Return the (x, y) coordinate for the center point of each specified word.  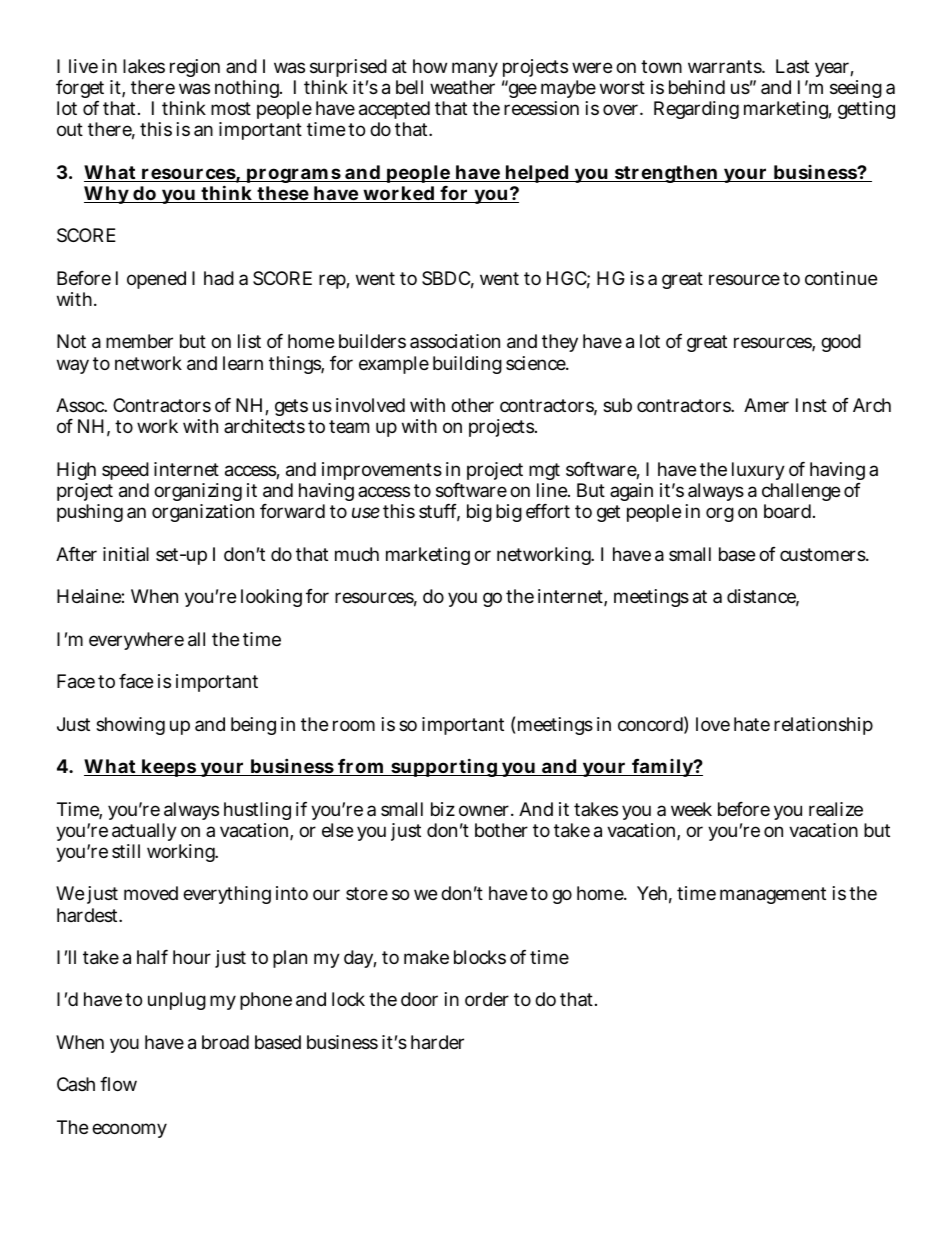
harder (437, 1042)
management (773, 895)
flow (118, 1084)
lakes (144, 66)
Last (792, 66)
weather (462, 87)
